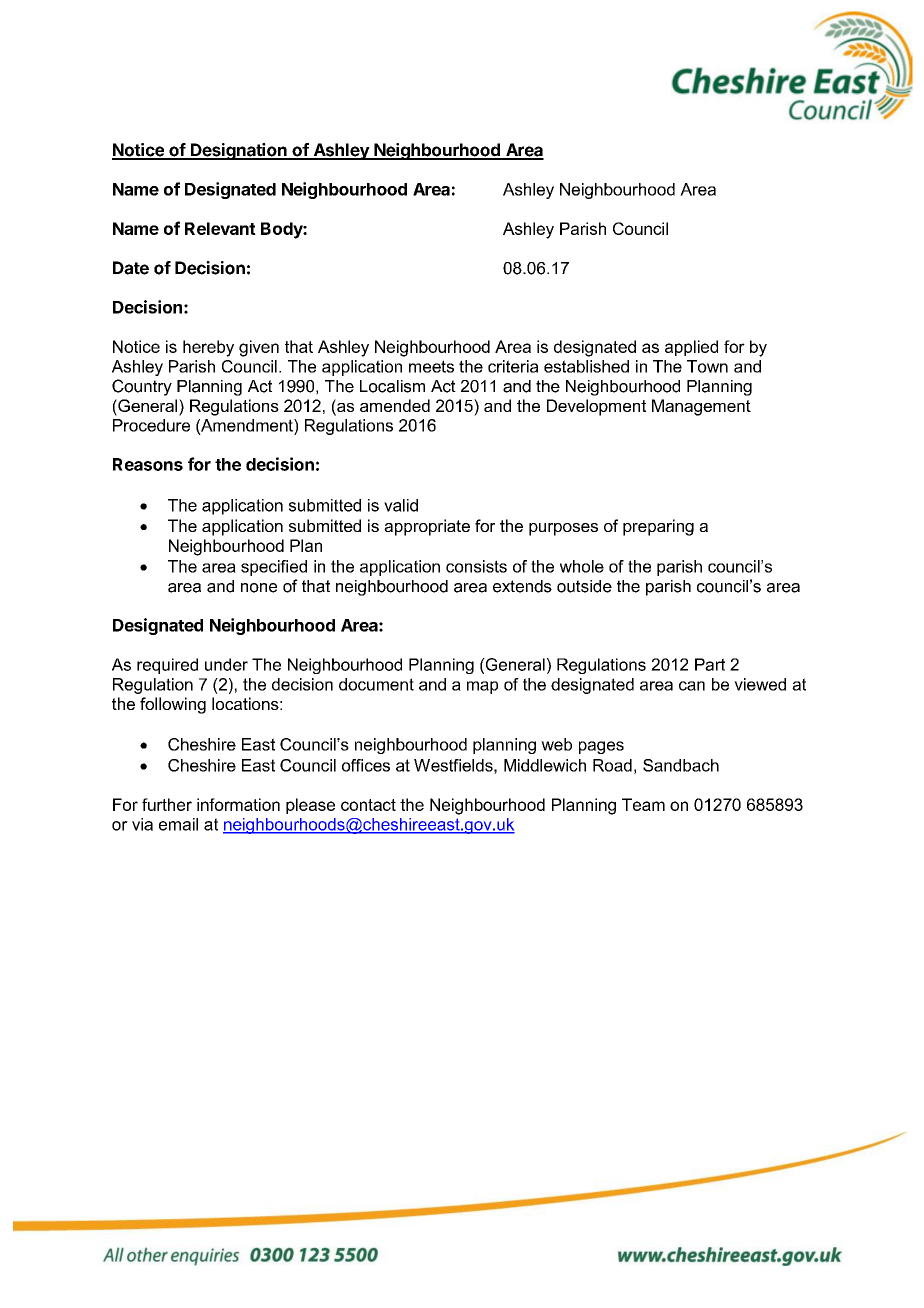 Image resolution: width=924 pixels, height=1308 pixels. I want to click on contact, so click(368, 805).
